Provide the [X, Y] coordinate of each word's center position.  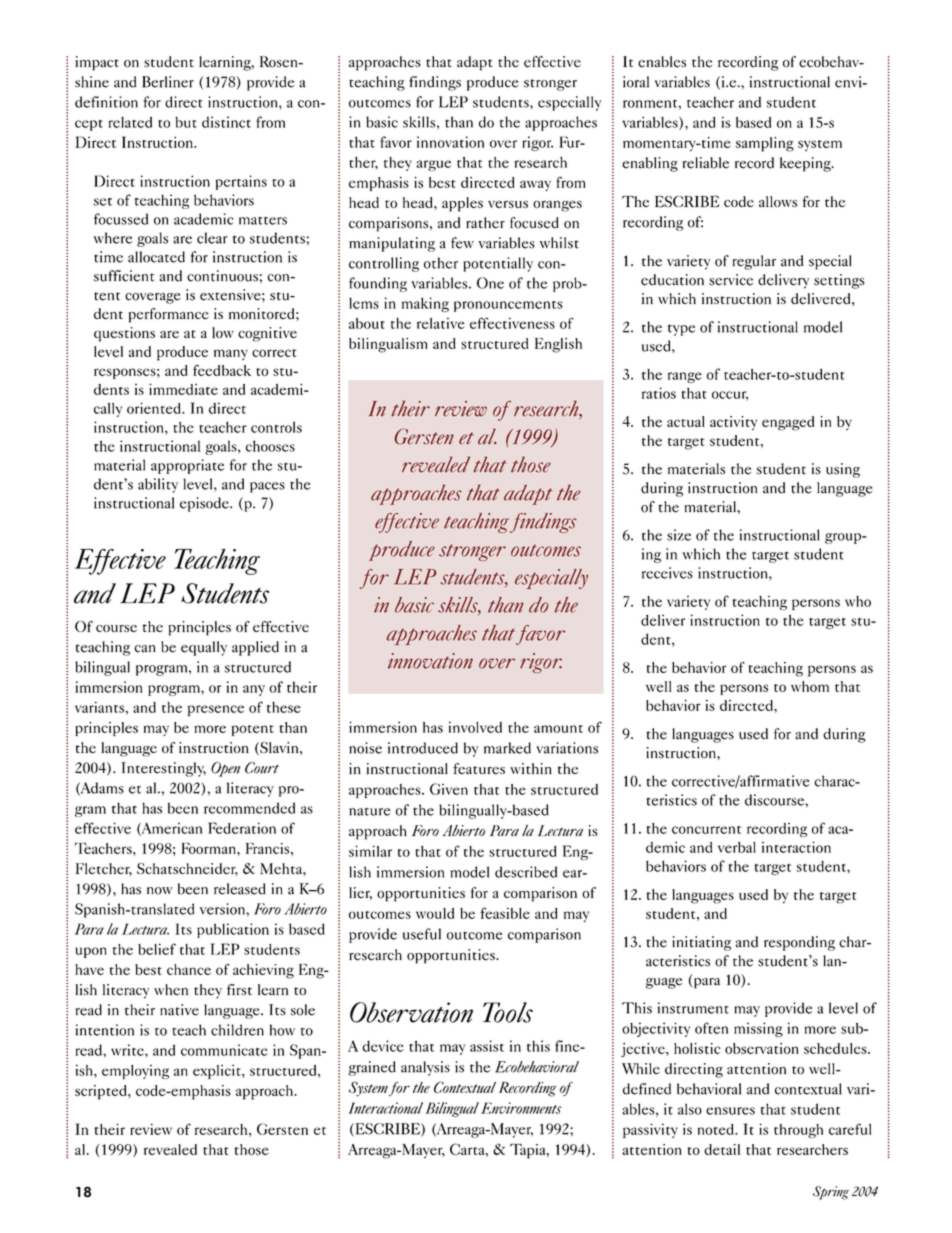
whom [810, 686]
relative [440, 323]
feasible [505, 913]
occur [730, 396]
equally [204, 648]
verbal [737, 847]
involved [475, 727]
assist [487, 1046]
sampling [765, 144]
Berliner [168, 82]
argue [433, 165]
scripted [102, 1092]
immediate [183, 389]
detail [722, 1149]
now [160, 891]
